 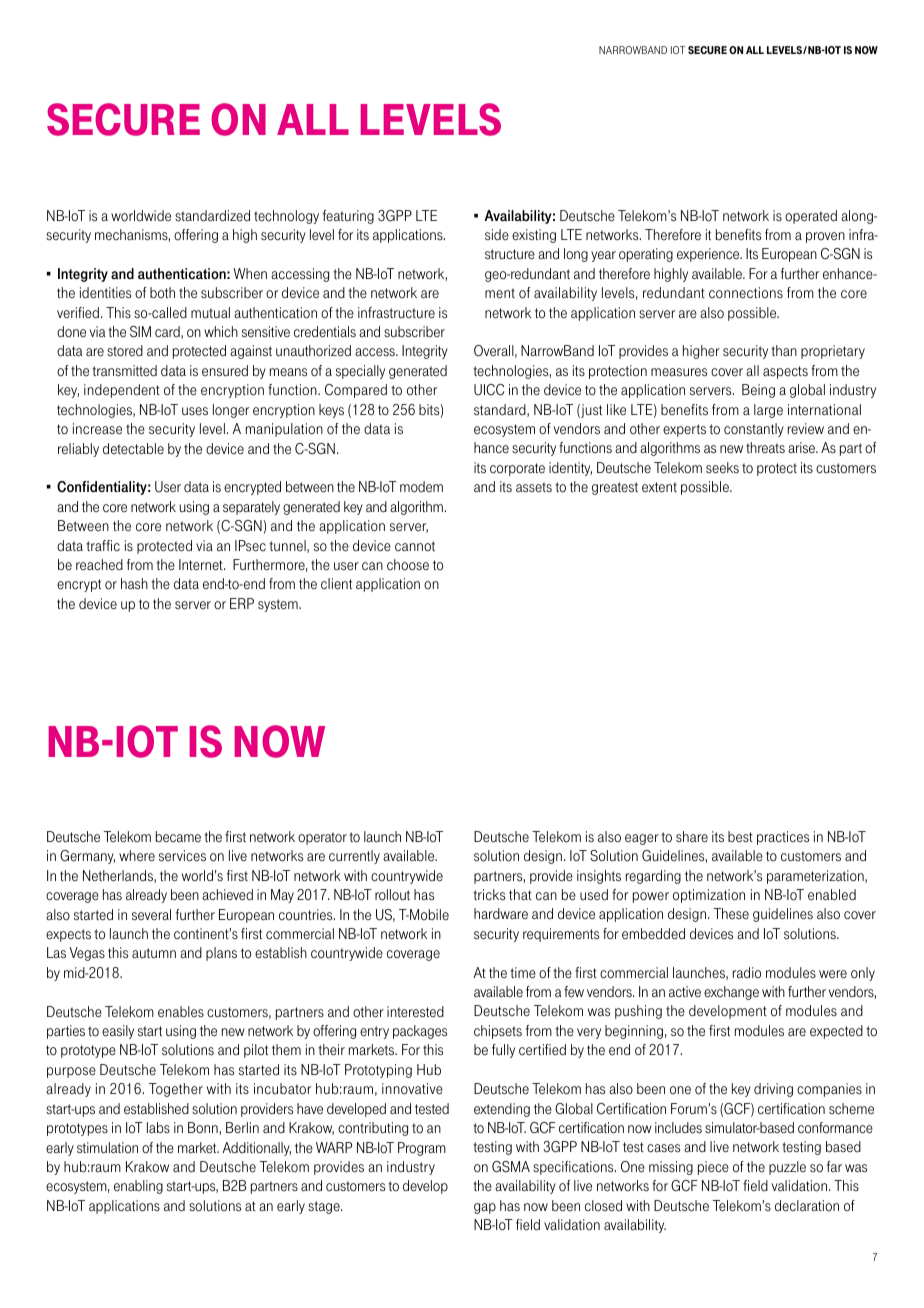 I want to click on experience, so click(x=709, y=255).
